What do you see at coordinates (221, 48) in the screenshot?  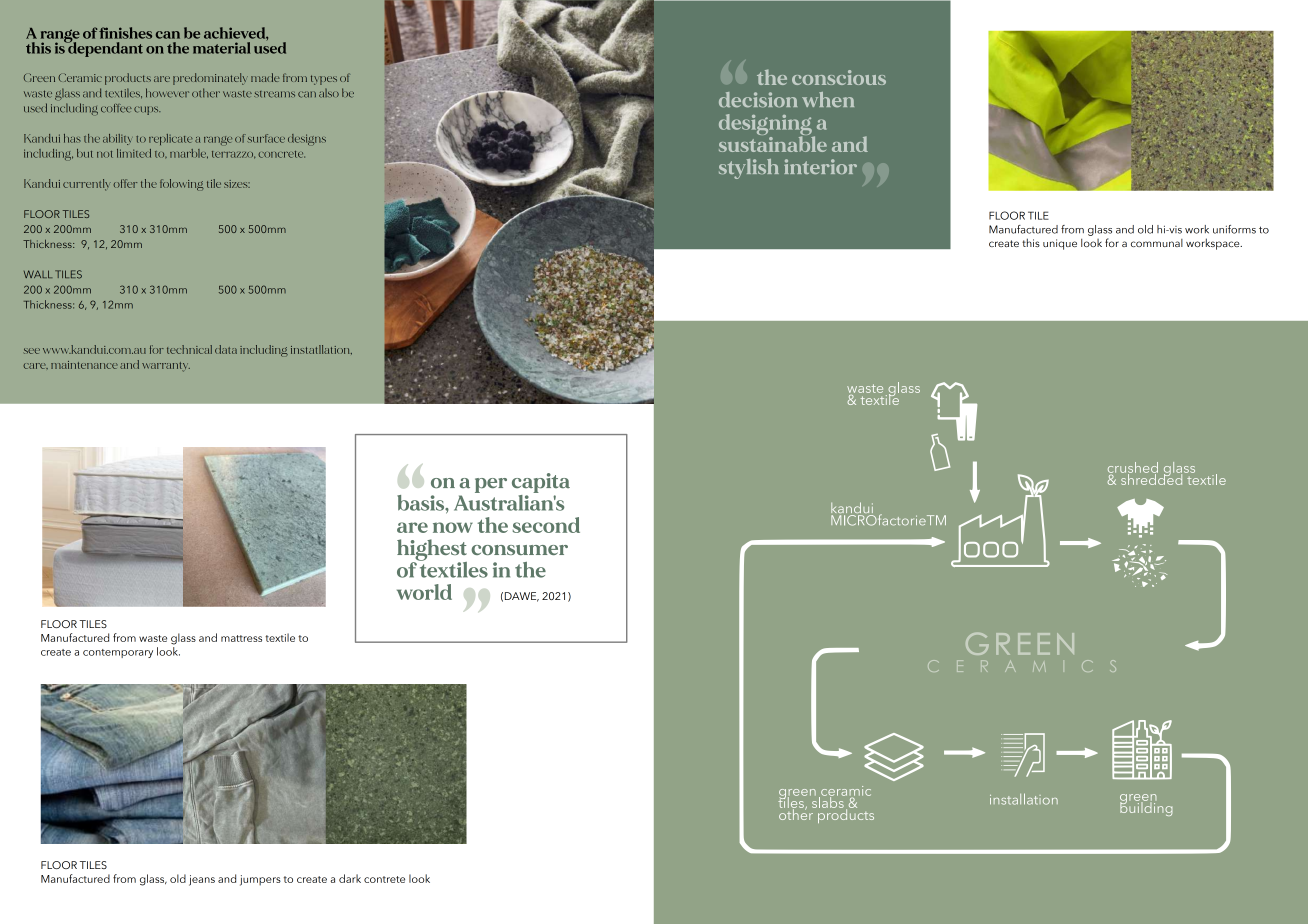 I see `material` at bounding box center [221, 48].
